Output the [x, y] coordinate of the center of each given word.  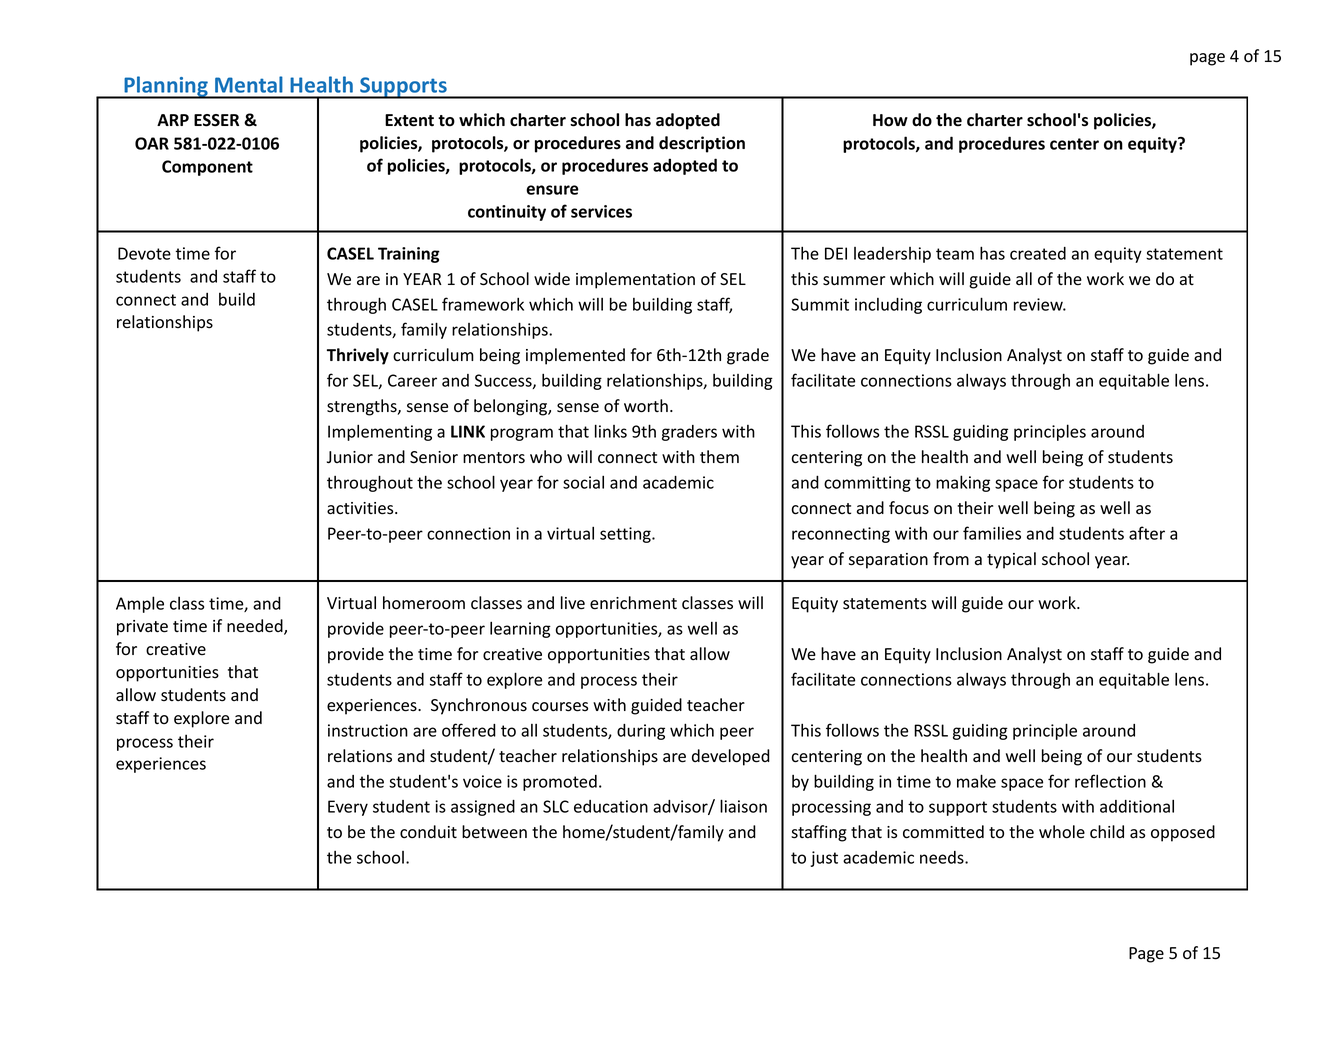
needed [256, 627]
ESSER [216, 120]
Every [348, 808]
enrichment [633, 603]
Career [412, 380]
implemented [575, 356]
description [702, 144]
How [890, 120]
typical [1011, 560]
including [888, 306]
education [611, 806]
